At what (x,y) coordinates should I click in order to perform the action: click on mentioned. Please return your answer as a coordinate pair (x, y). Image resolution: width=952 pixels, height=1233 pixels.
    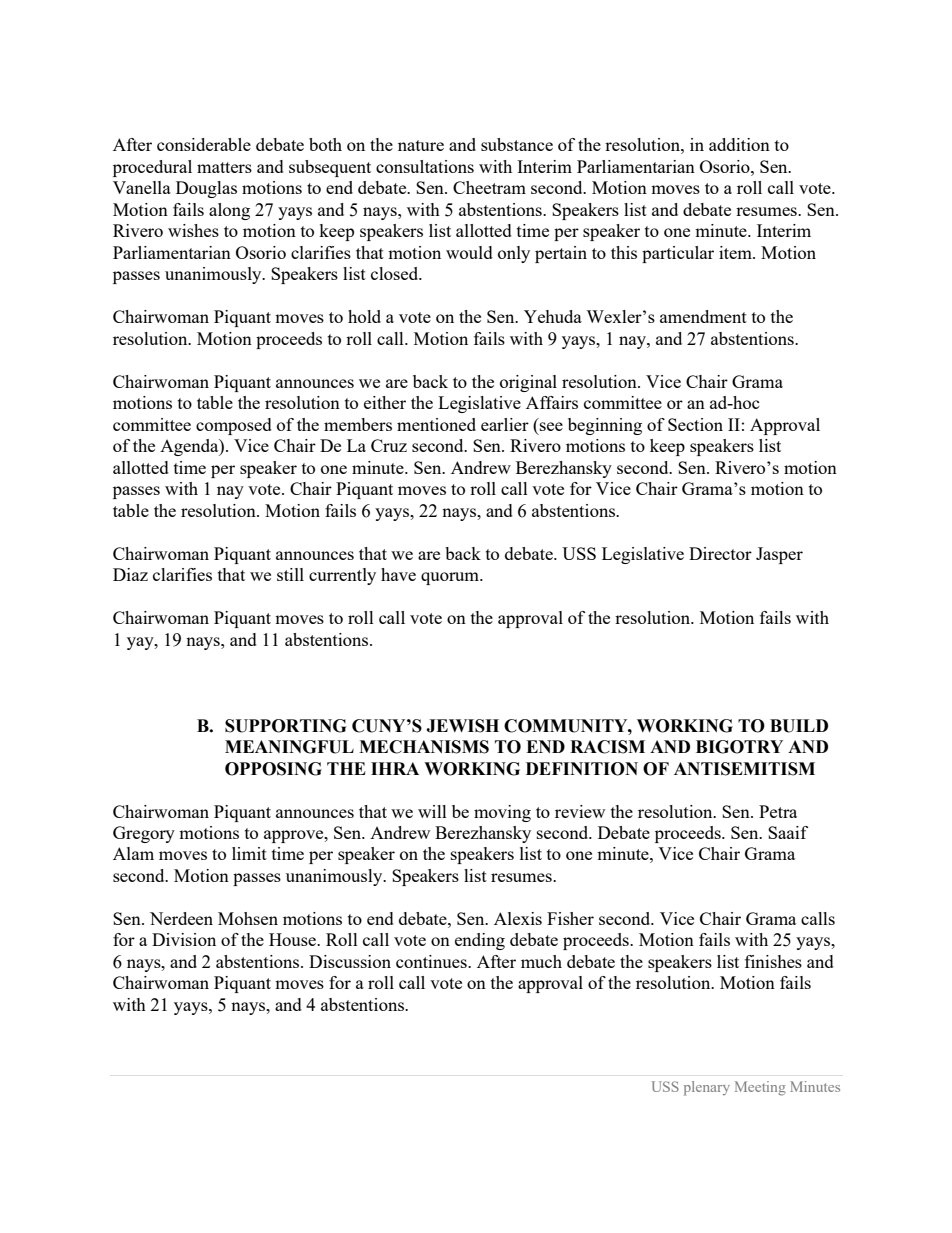
    Looking at the image, I should click on (436, 424).
